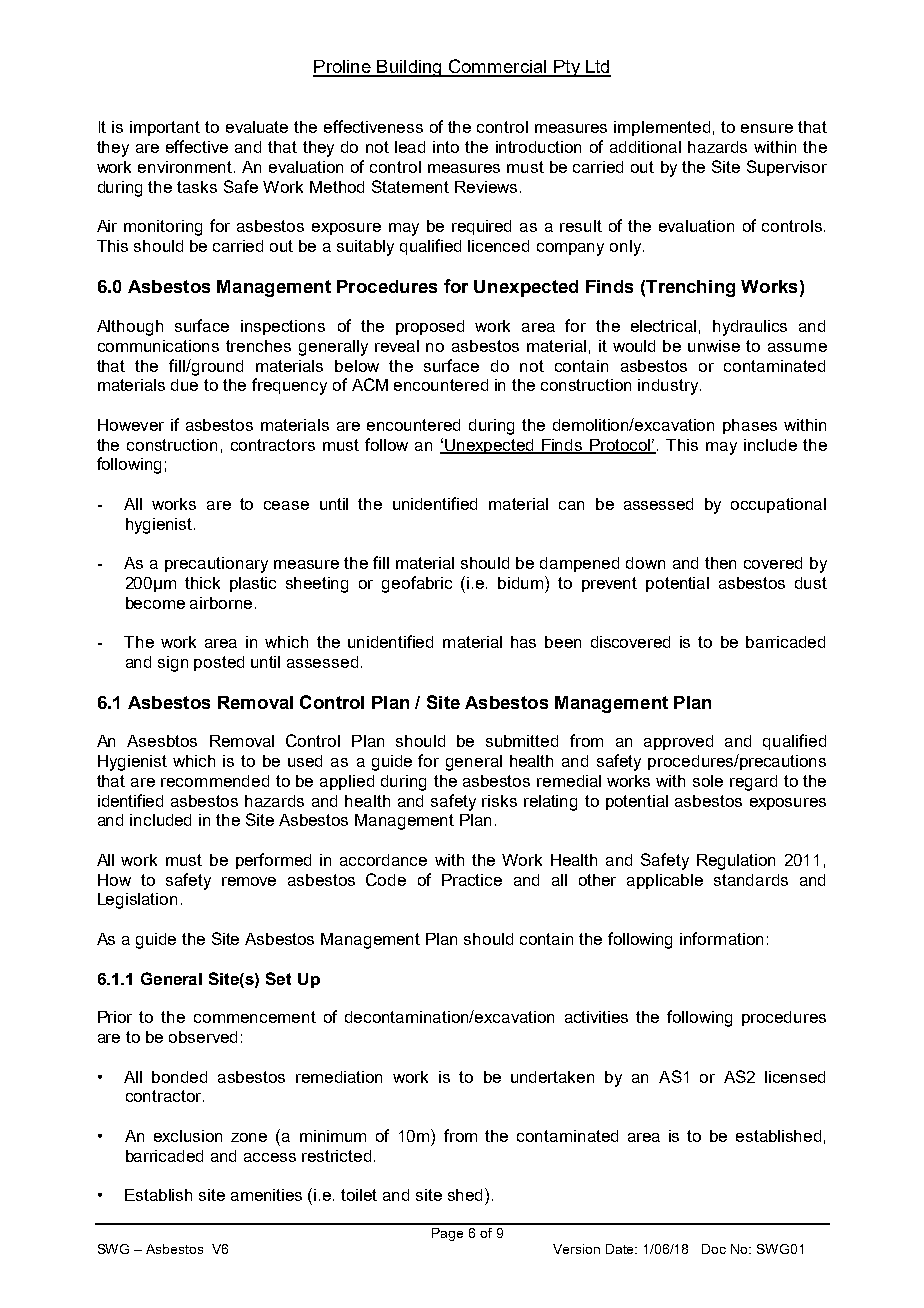 The height and width of the screenshot is (1308, 924). What do you see at coordinates (266, 1195) in the screenshot?
I see `amenities` at bounding box center [266, 1195].
